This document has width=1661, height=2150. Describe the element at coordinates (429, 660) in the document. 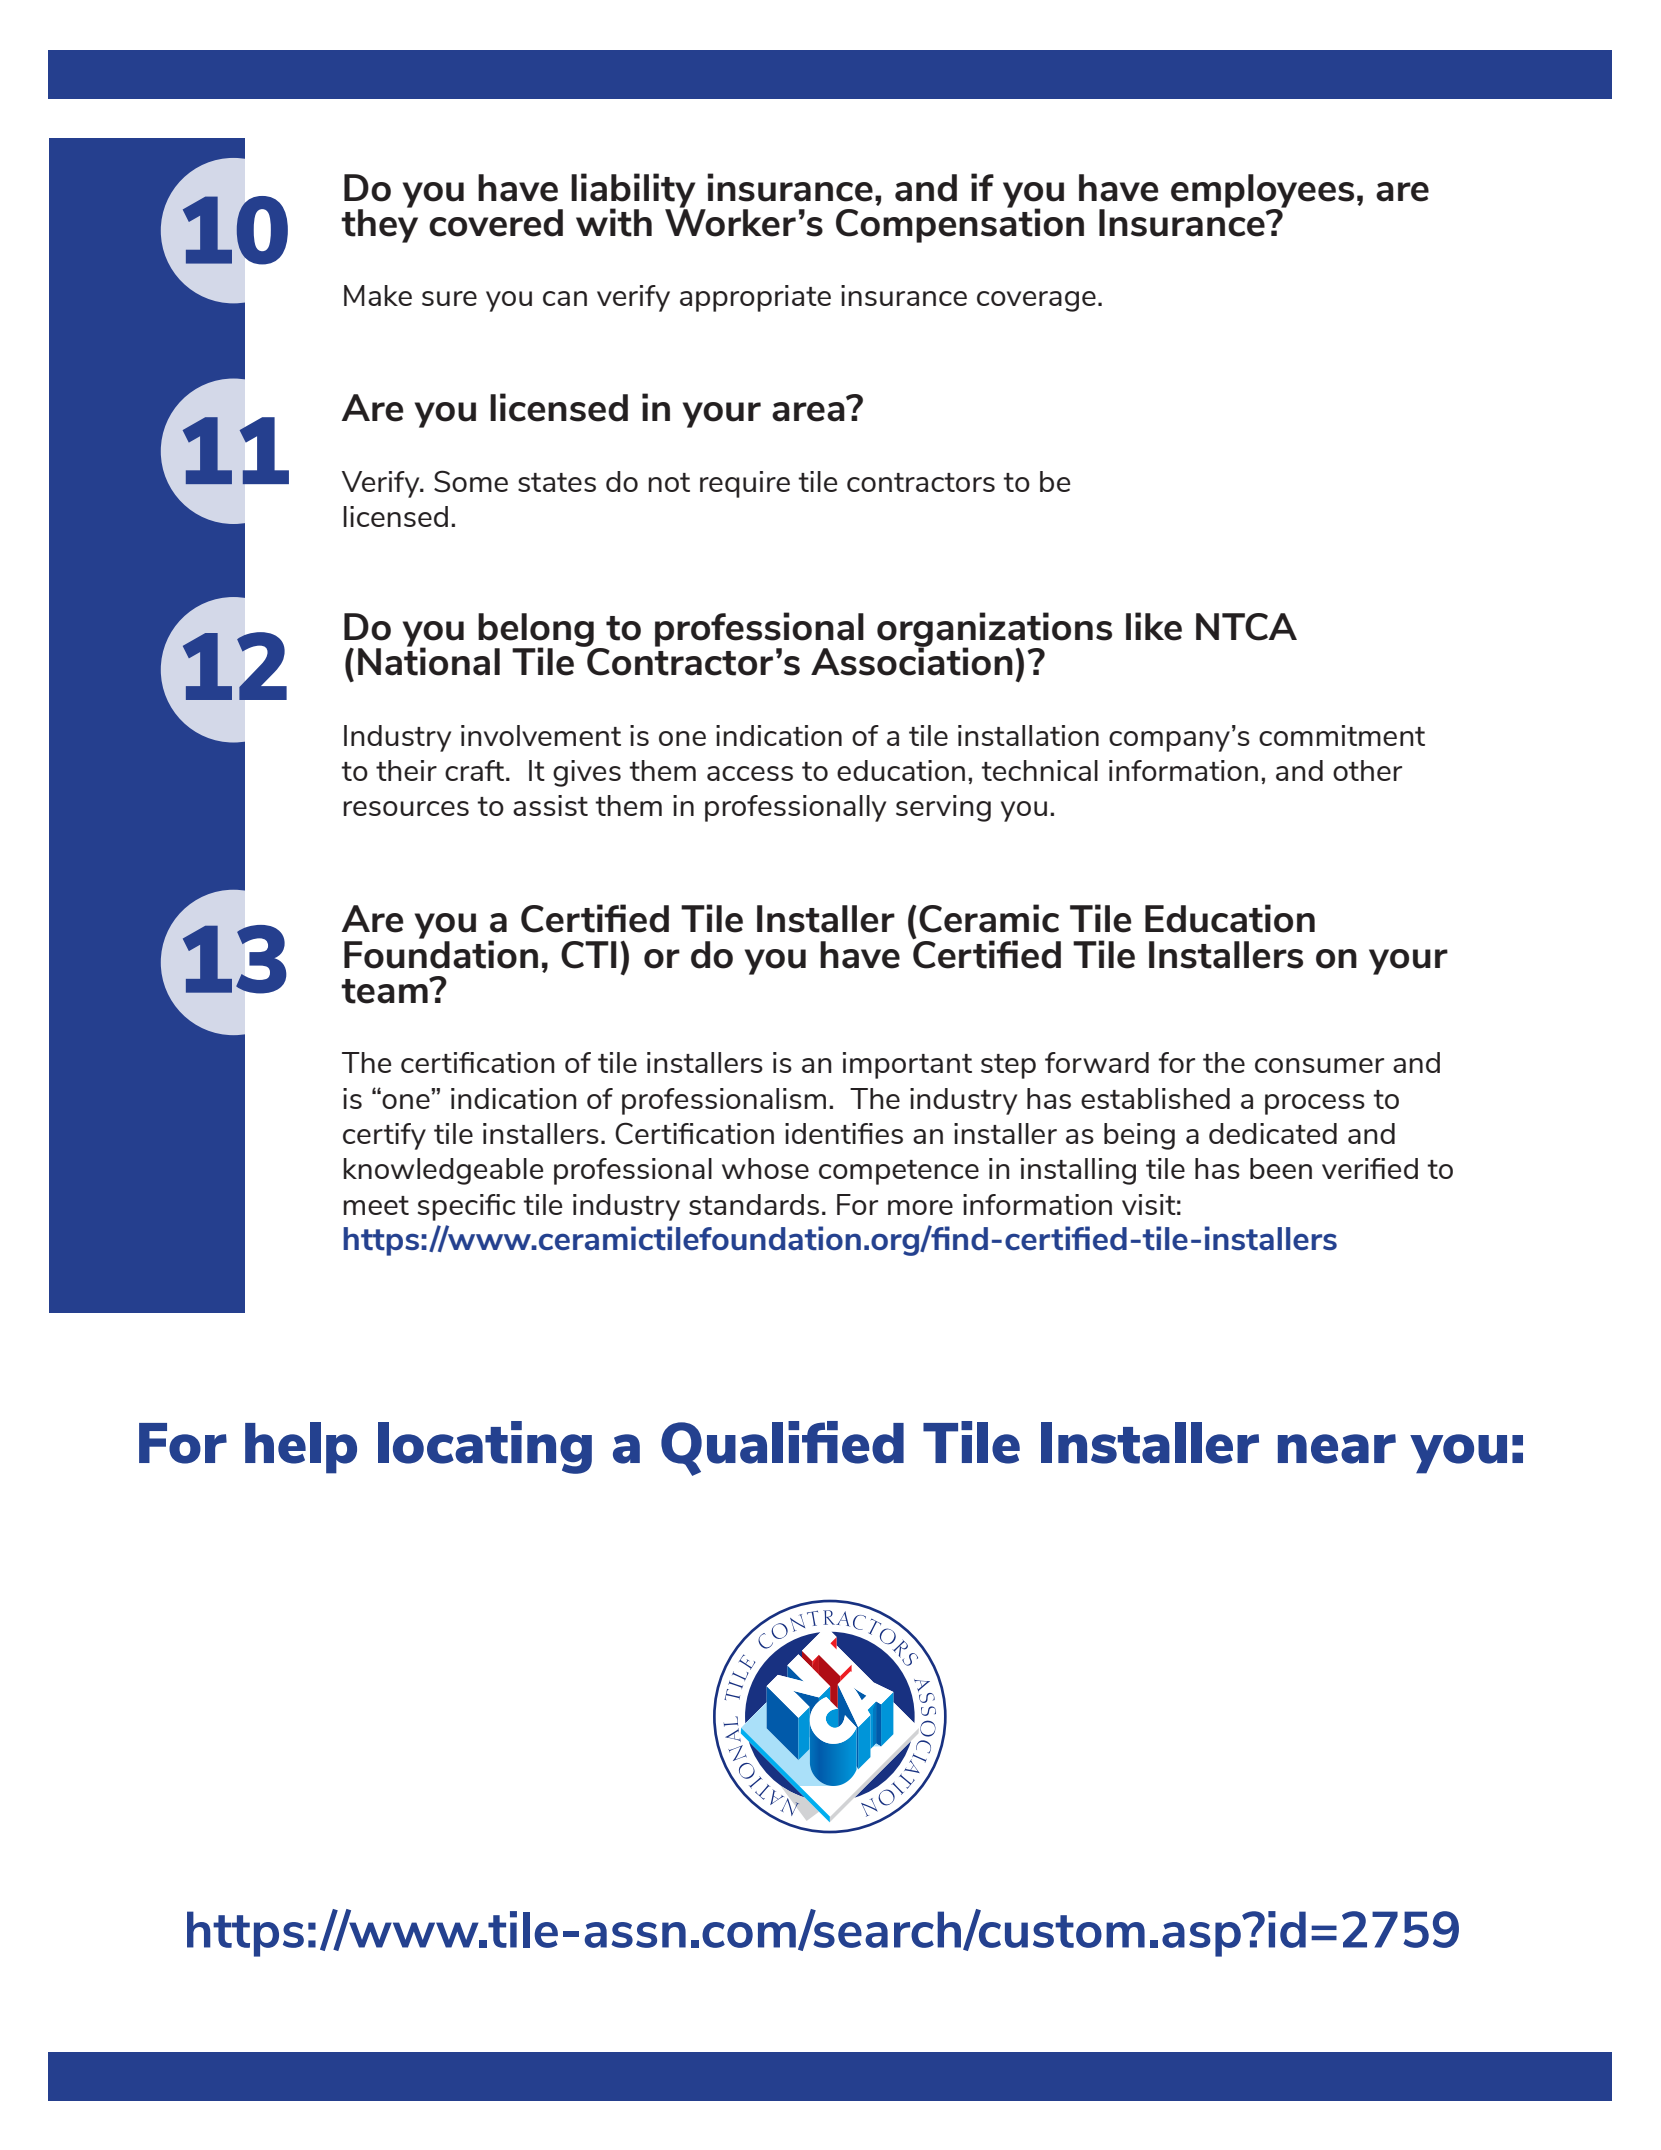

I see `National` at that location.
